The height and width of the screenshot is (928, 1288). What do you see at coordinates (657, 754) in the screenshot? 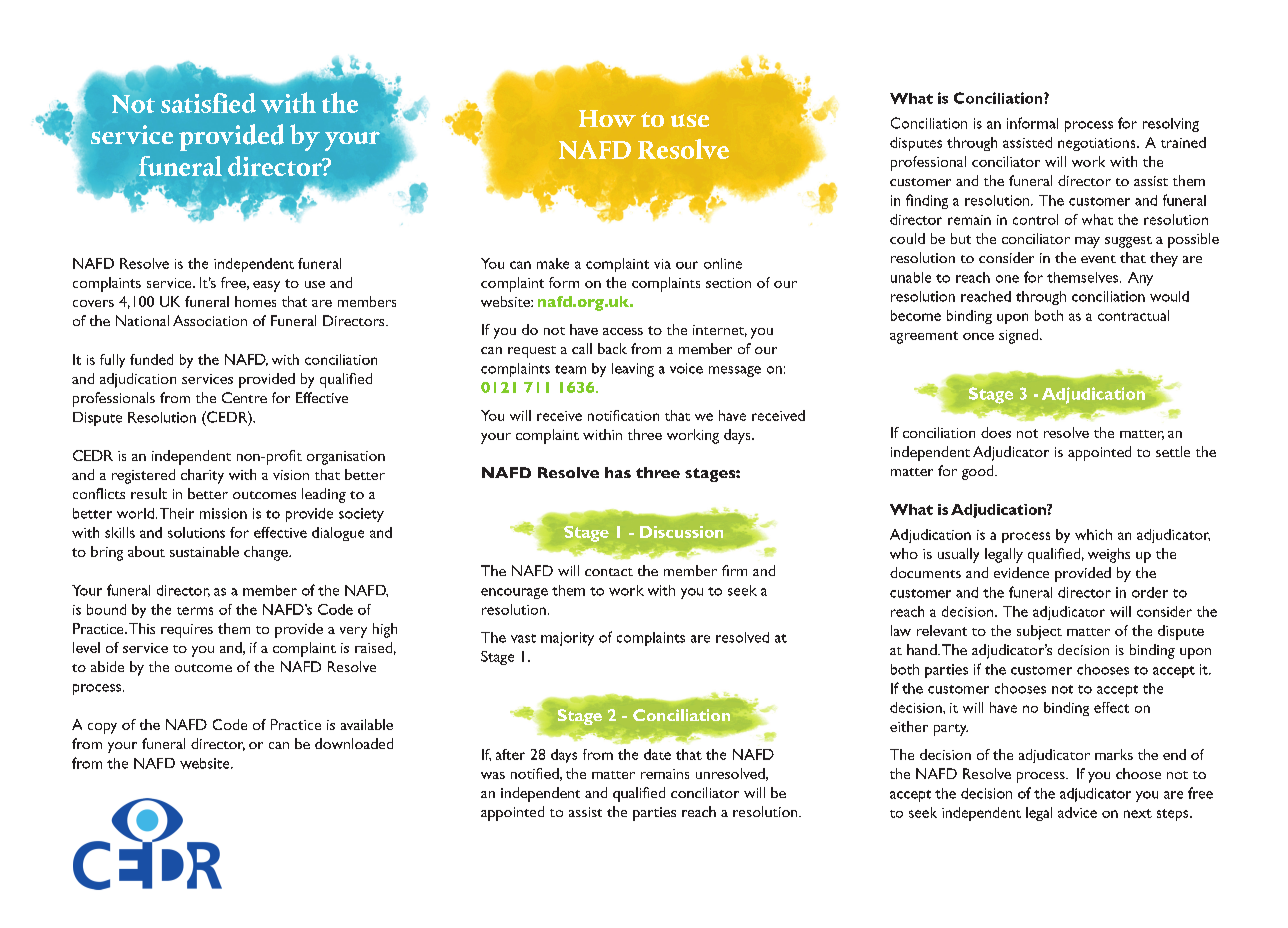
I see `date` at bounding box center [657, 754].
